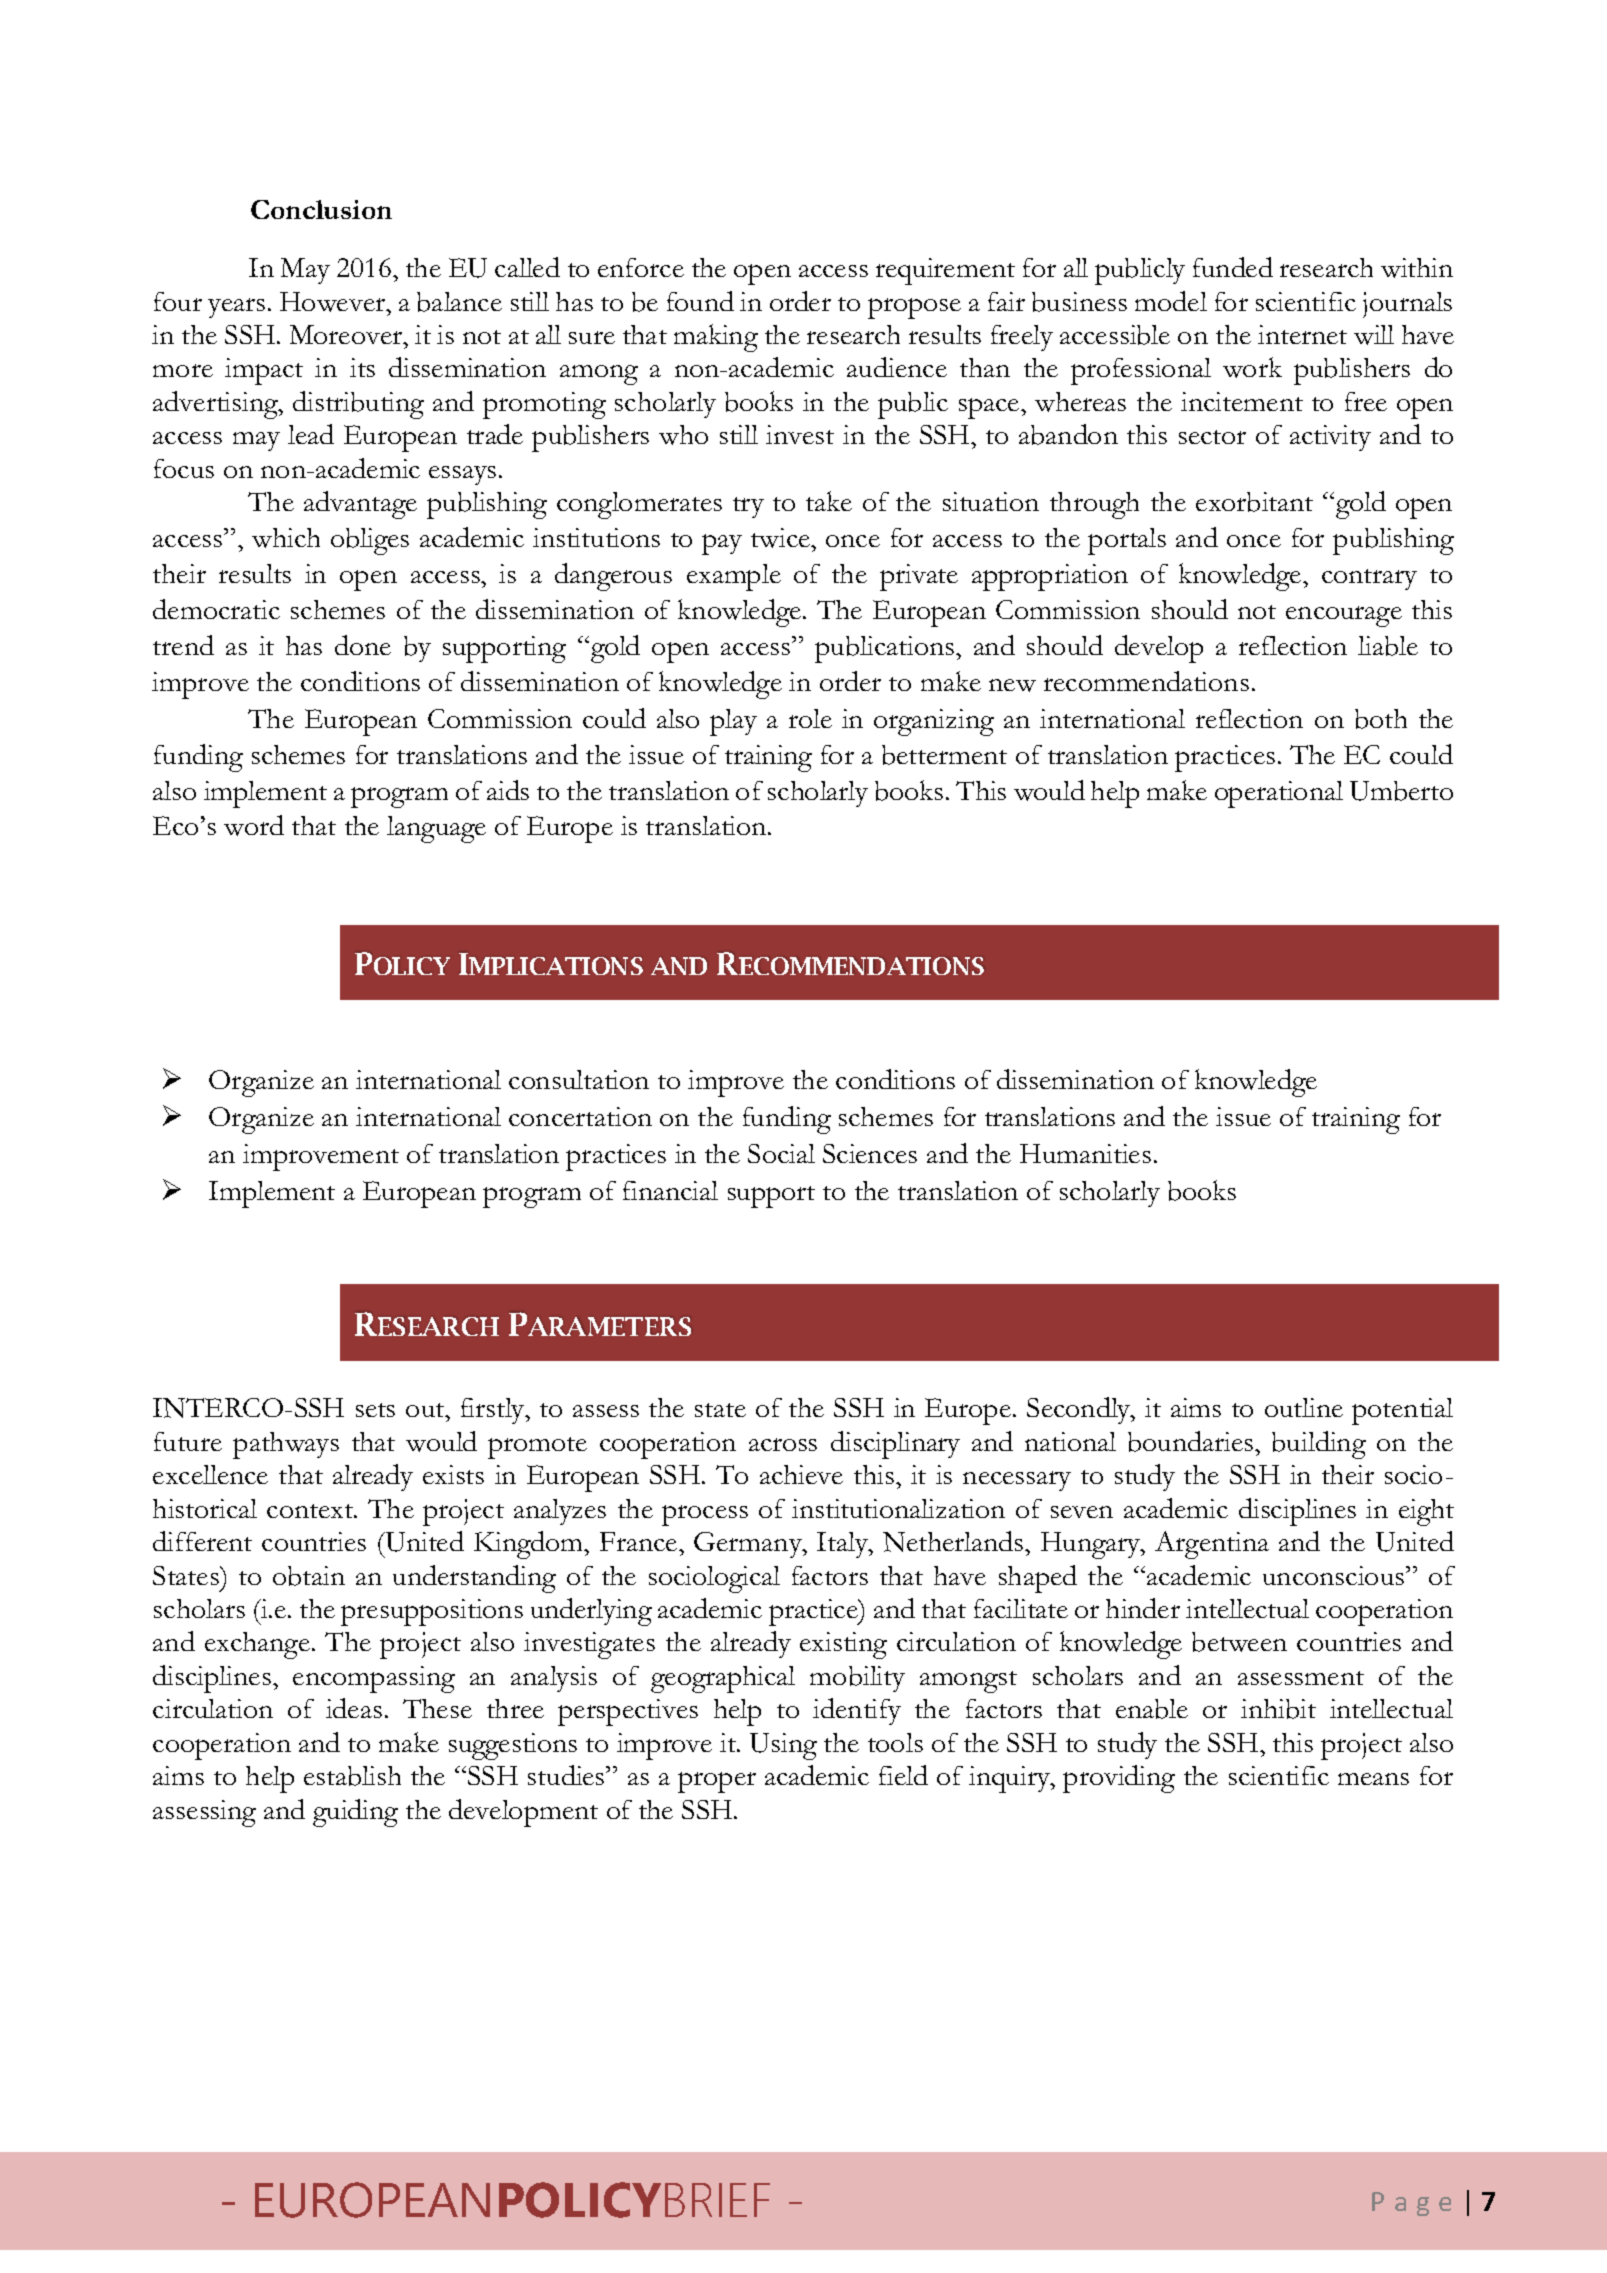 The height and width of the document is (2273, 1607). Describe the element at coordinates (334, 302) in the document. I see `However` at that location.
